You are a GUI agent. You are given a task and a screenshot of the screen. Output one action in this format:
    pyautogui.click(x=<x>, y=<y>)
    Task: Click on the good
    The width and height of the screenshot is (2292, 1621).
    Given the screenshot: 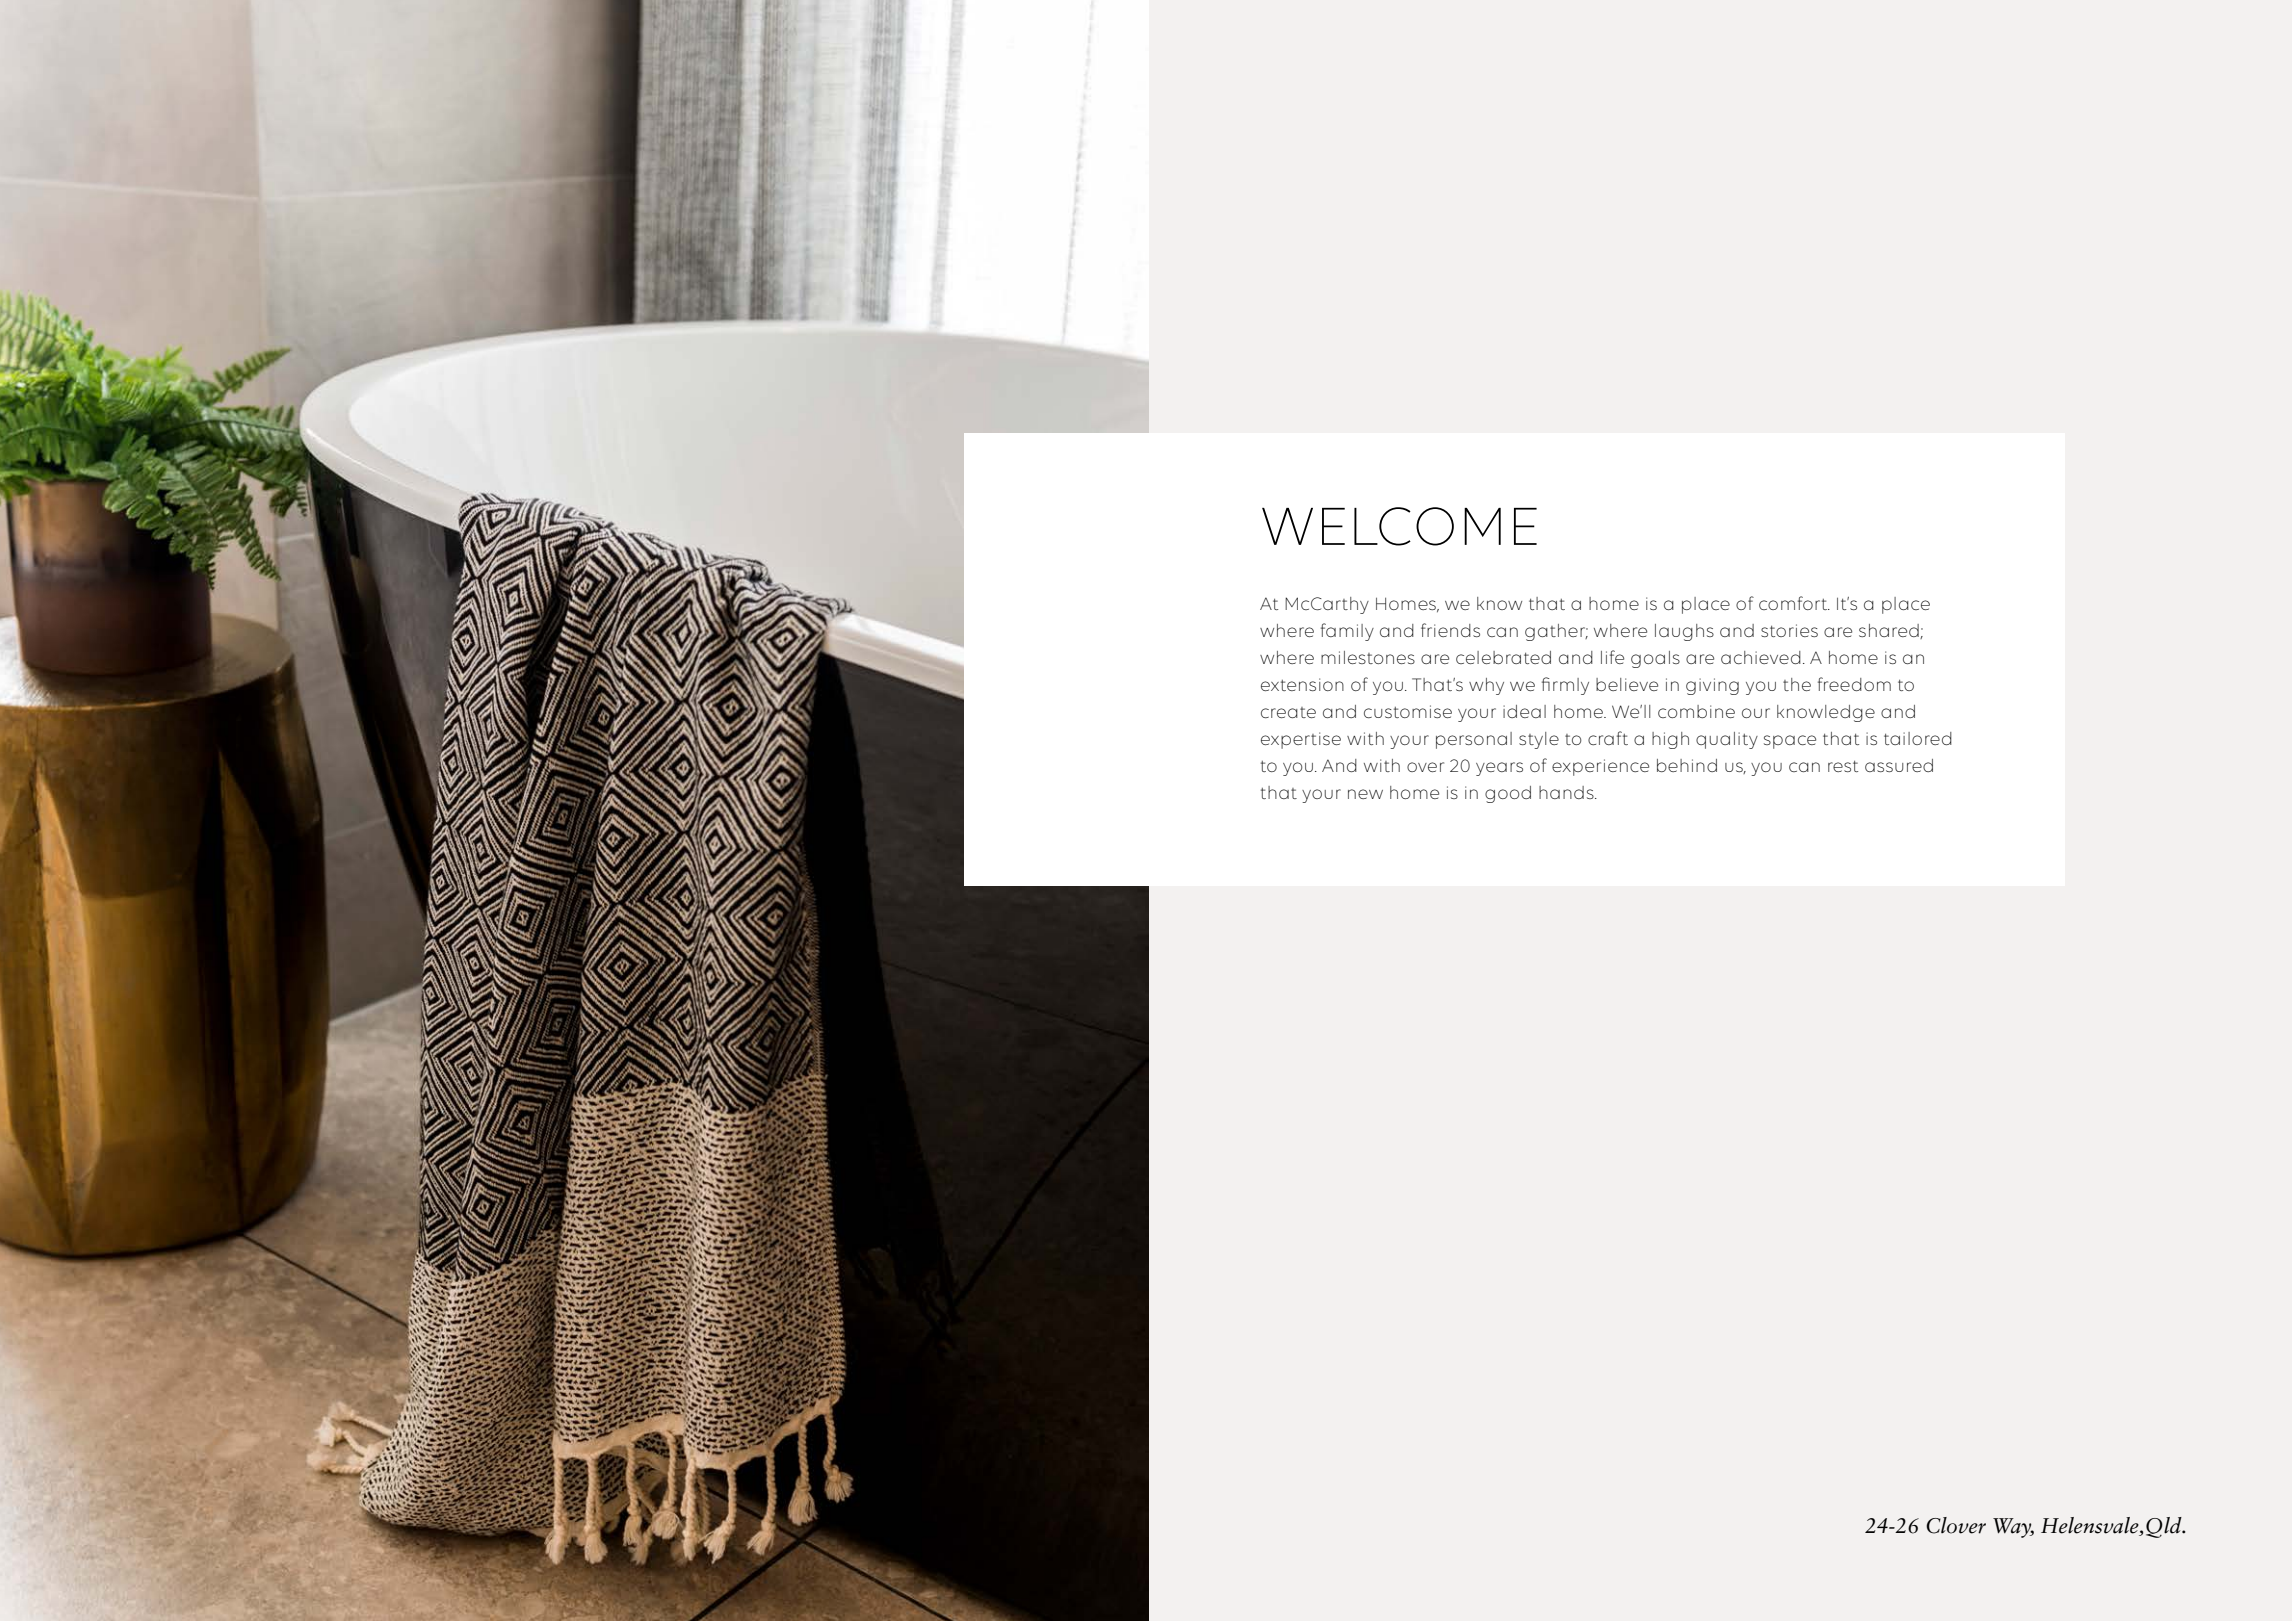 What is the action you would take?
    pyautogui.click(x=1508, y=794)
